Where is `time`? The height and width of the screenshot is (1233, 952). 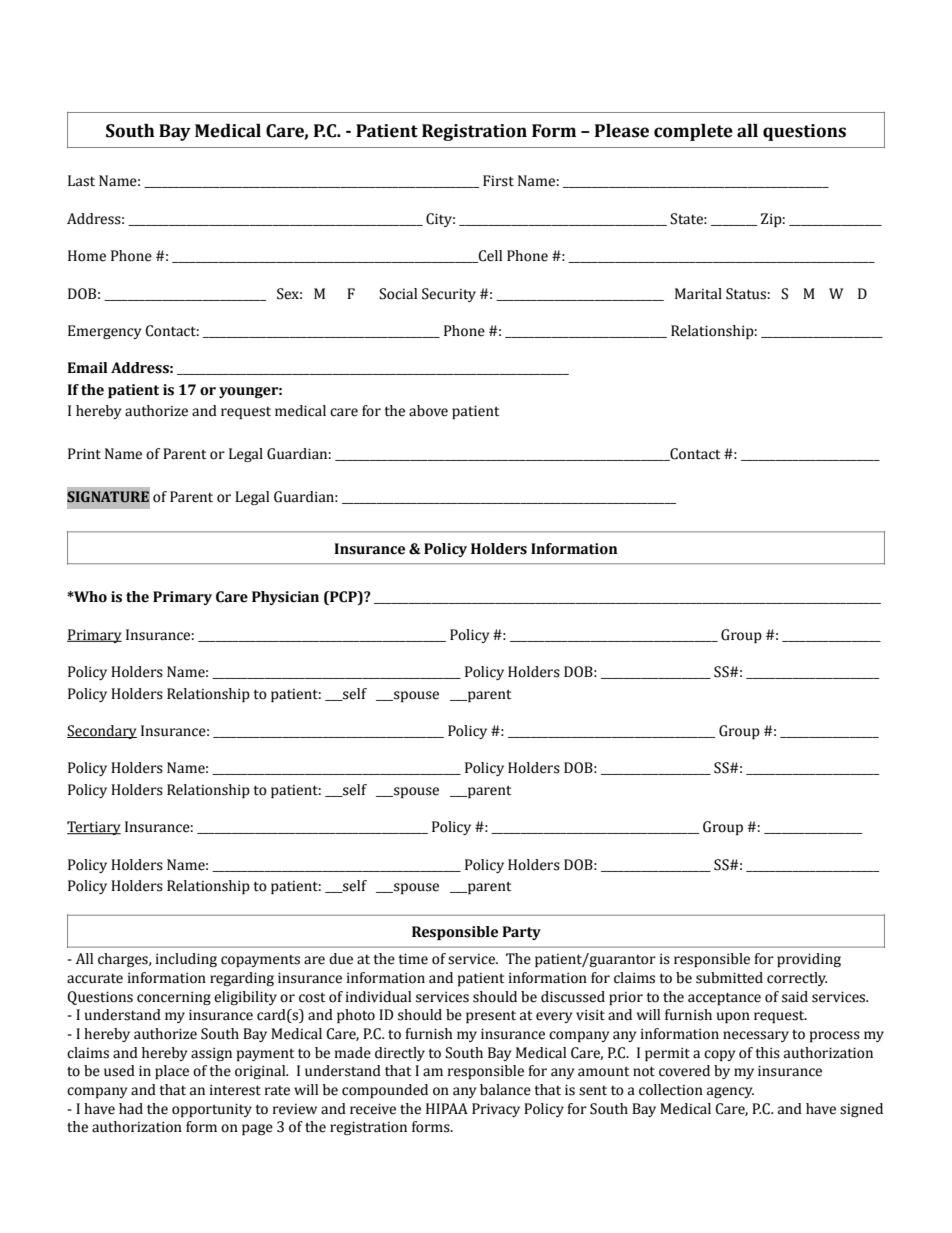 time is located at coordinates (413, 959).
